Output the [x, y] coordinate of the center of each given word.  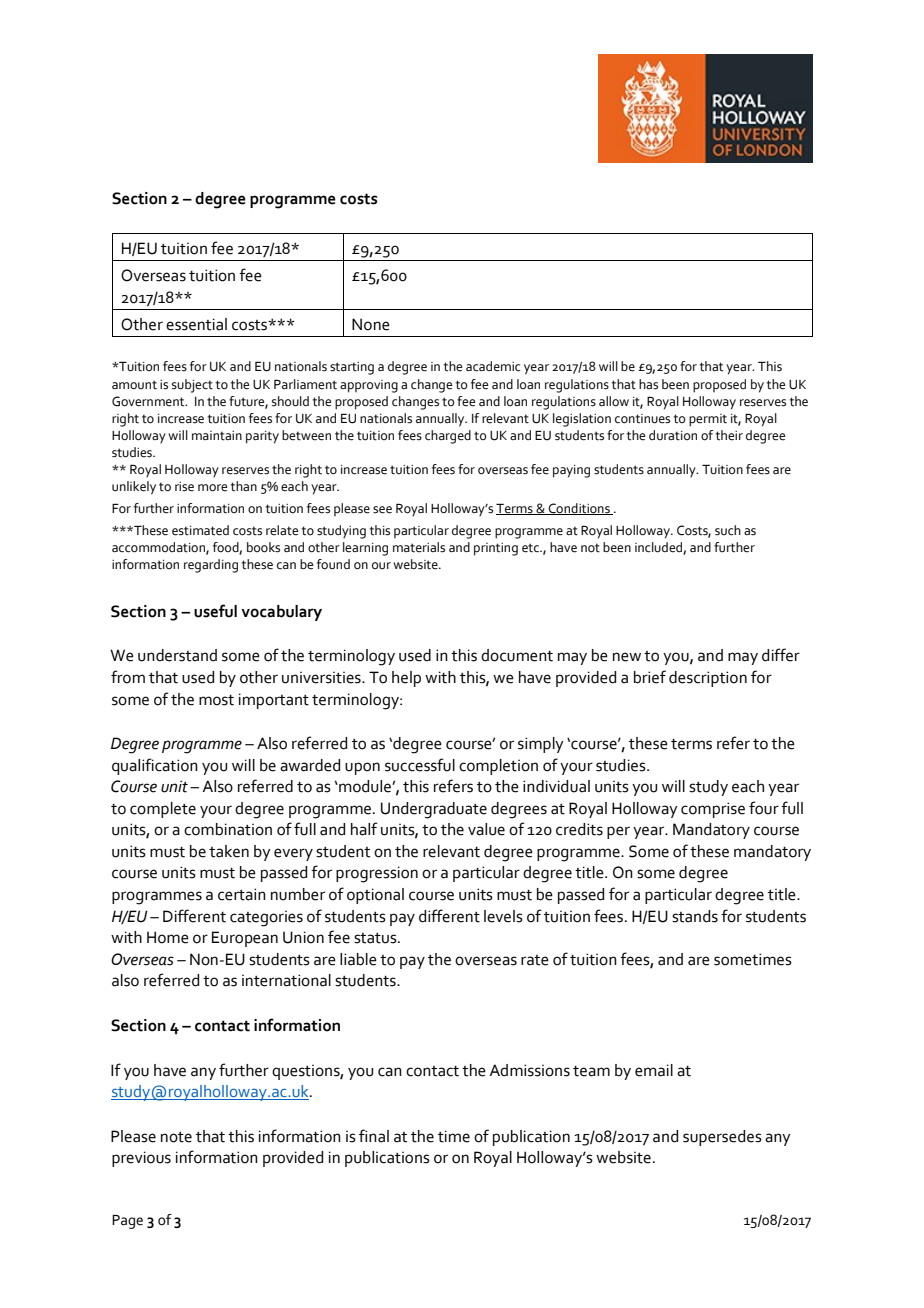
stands [695, 916]
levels [503, 916]
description [708, 679]
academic [493, 366]
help [406, 679]
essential [196, 324]
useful [215, 611]
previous [141, 1159]
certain [242, 894]
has [648, 384]
